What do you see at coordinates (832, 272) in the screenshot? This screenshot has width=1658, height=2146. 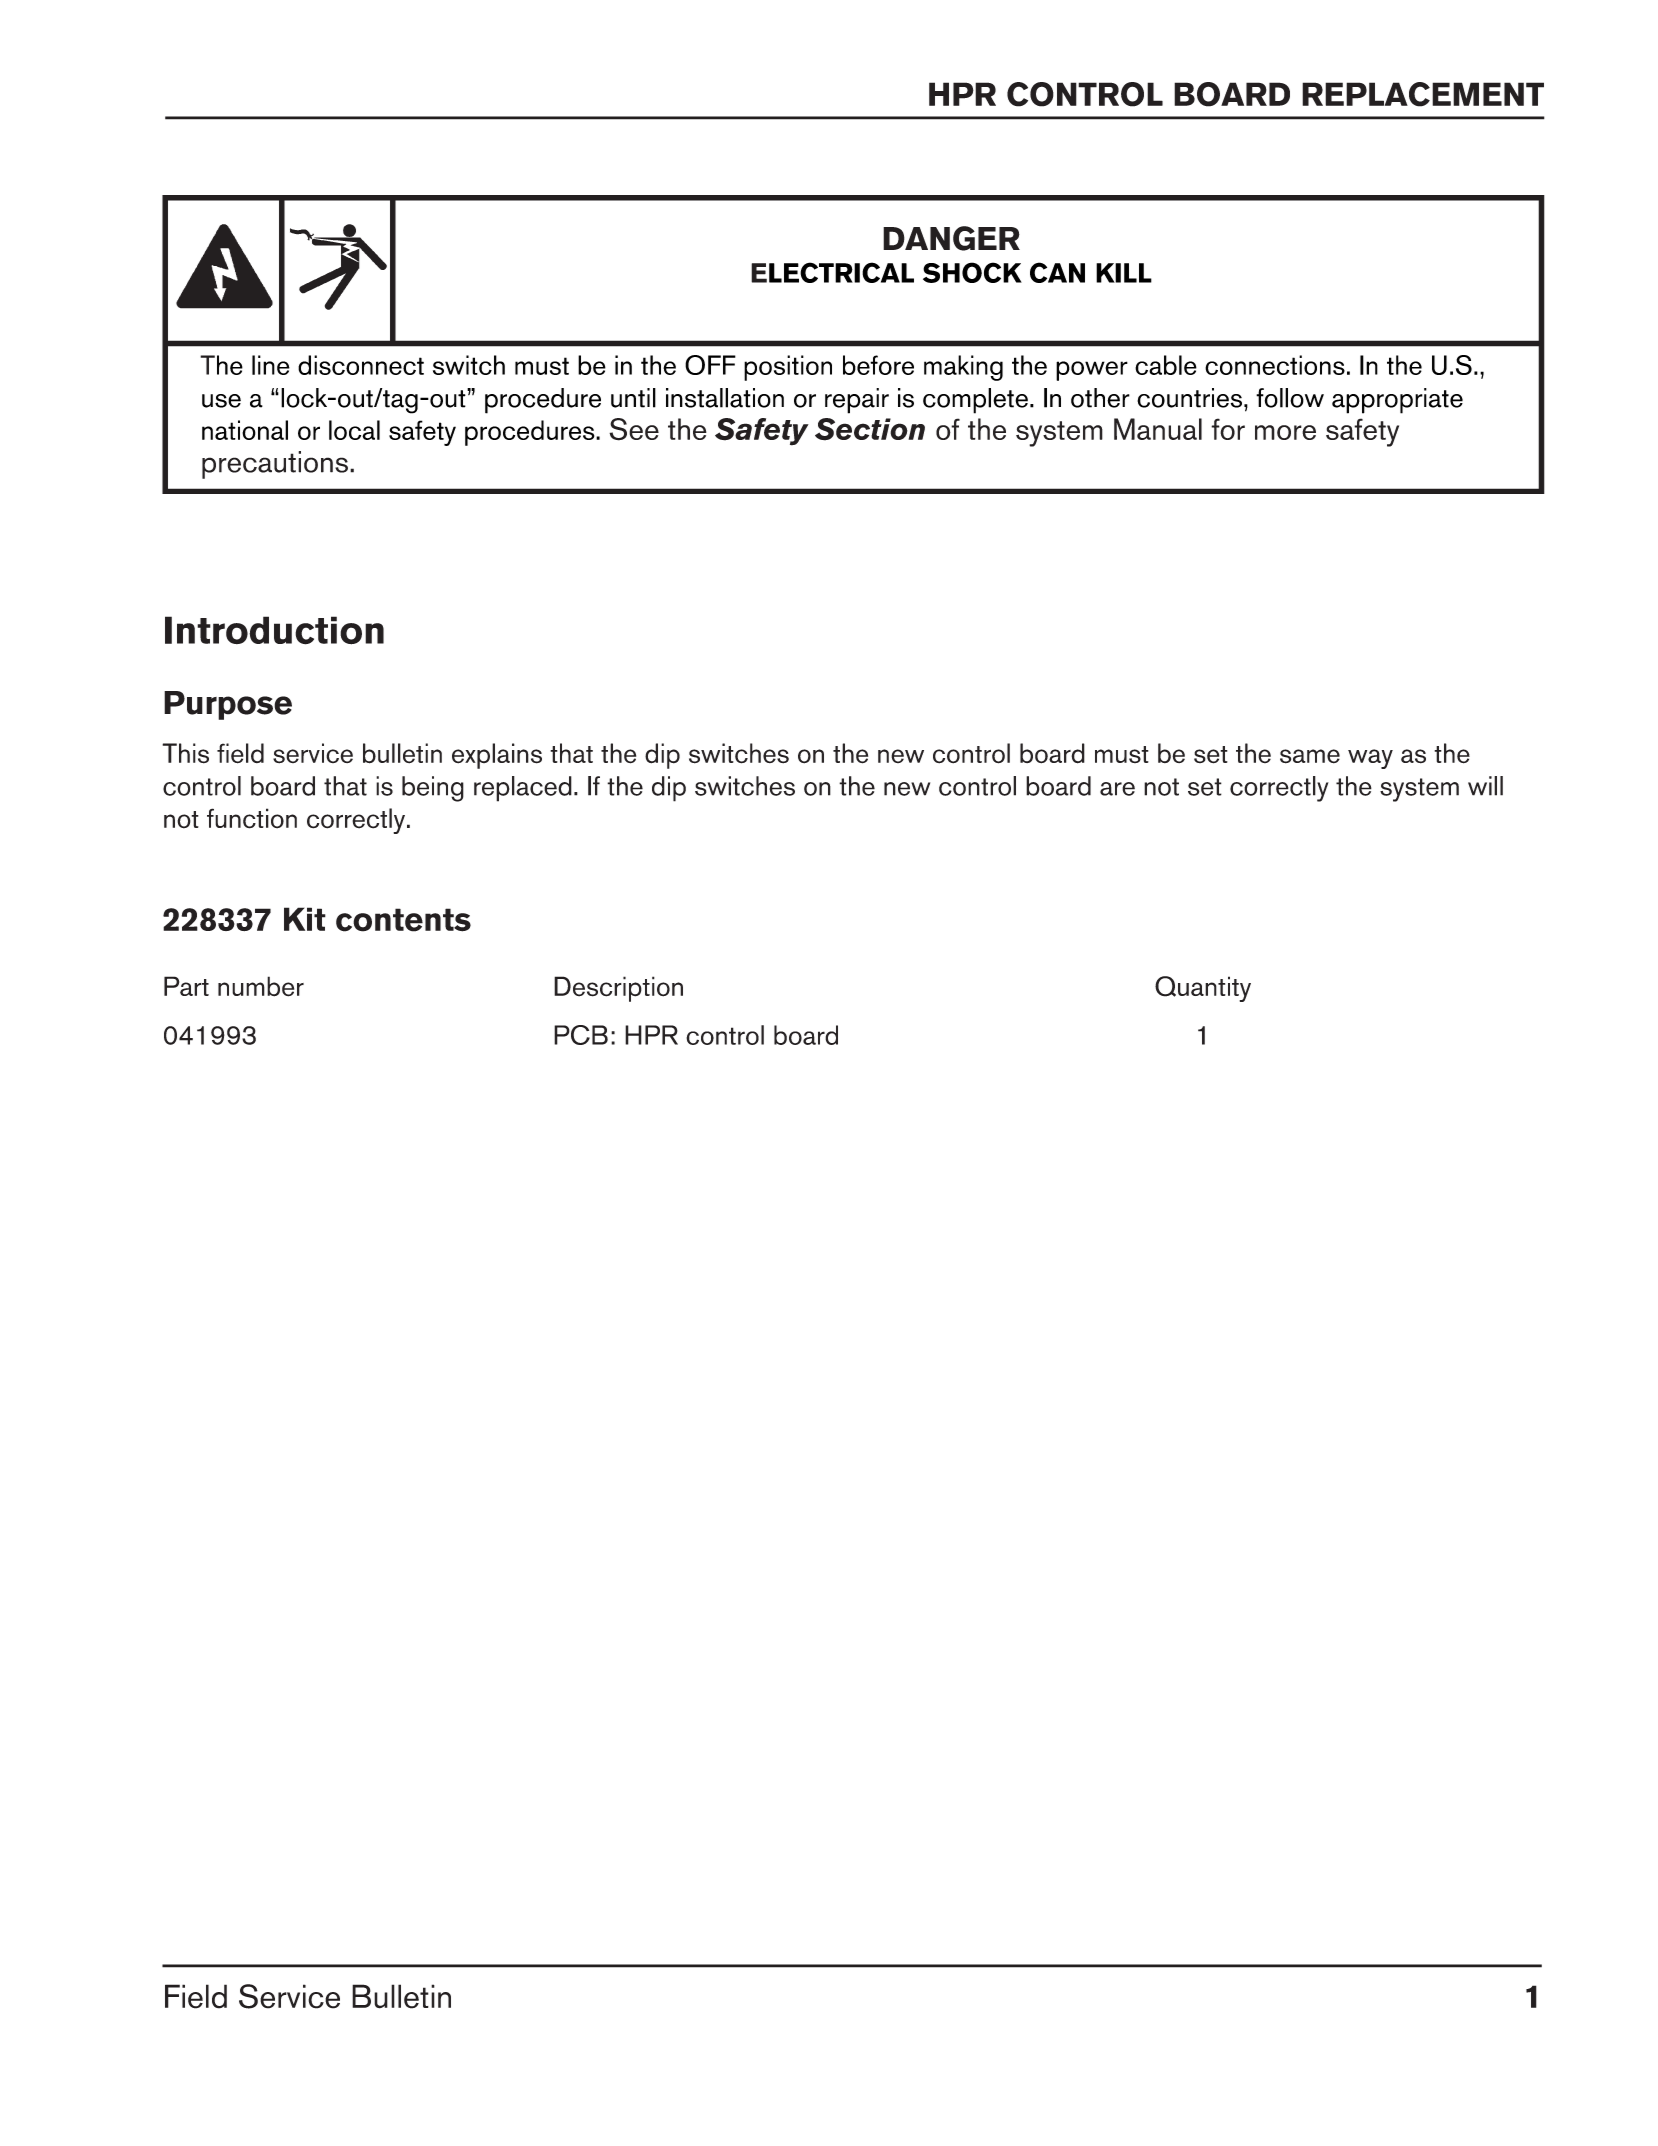 I see `ELECTRICAL` at bounding box center [832, 272].
